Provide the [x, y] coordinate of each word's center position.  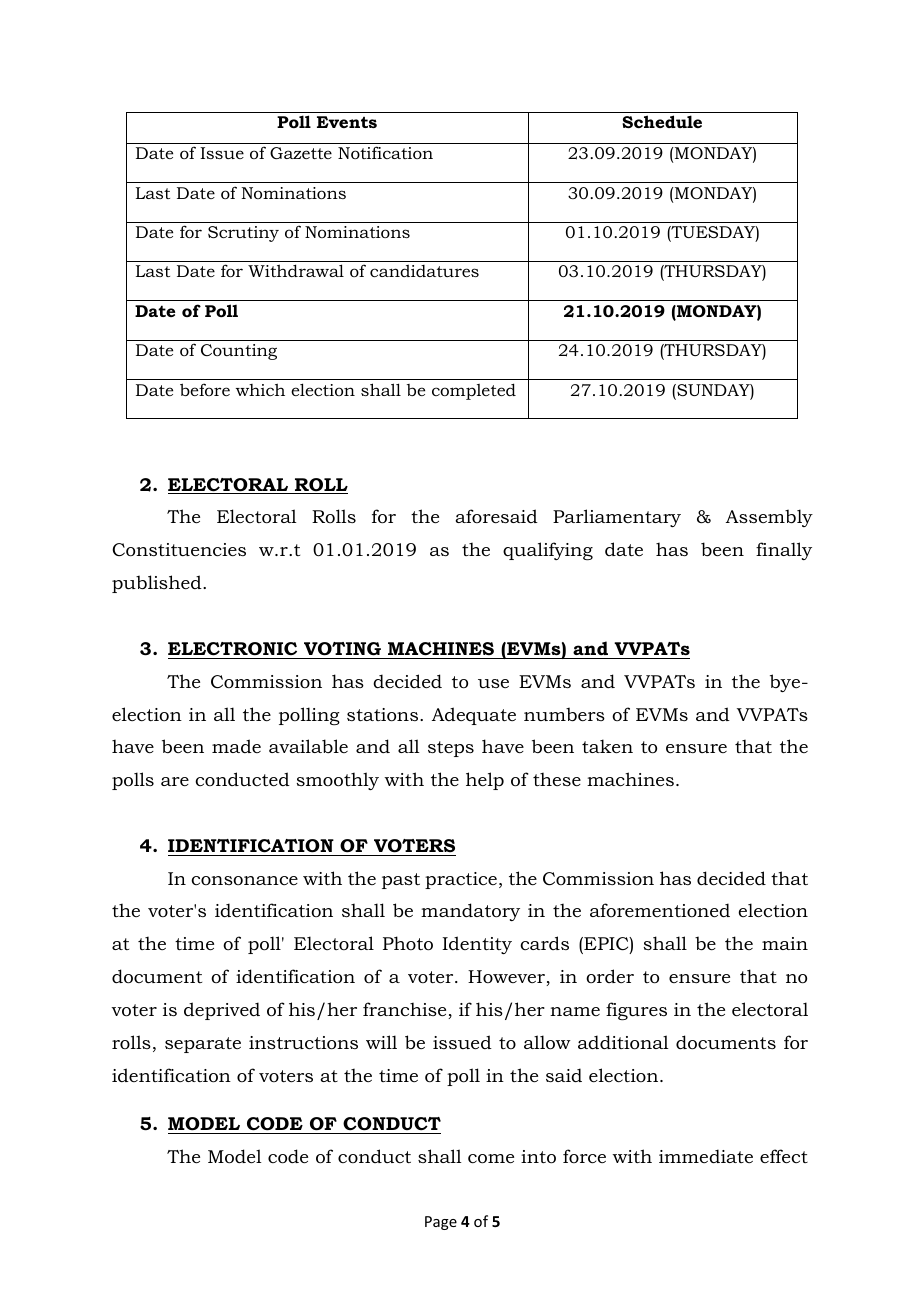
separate [203, 1045]
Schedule [662, 121]
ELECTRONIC [232, 649]
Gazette [301, 153]
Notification [385, 152]
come [491, 1159]
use [493, 683]
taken [607, 746]
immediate [706, 1156]
